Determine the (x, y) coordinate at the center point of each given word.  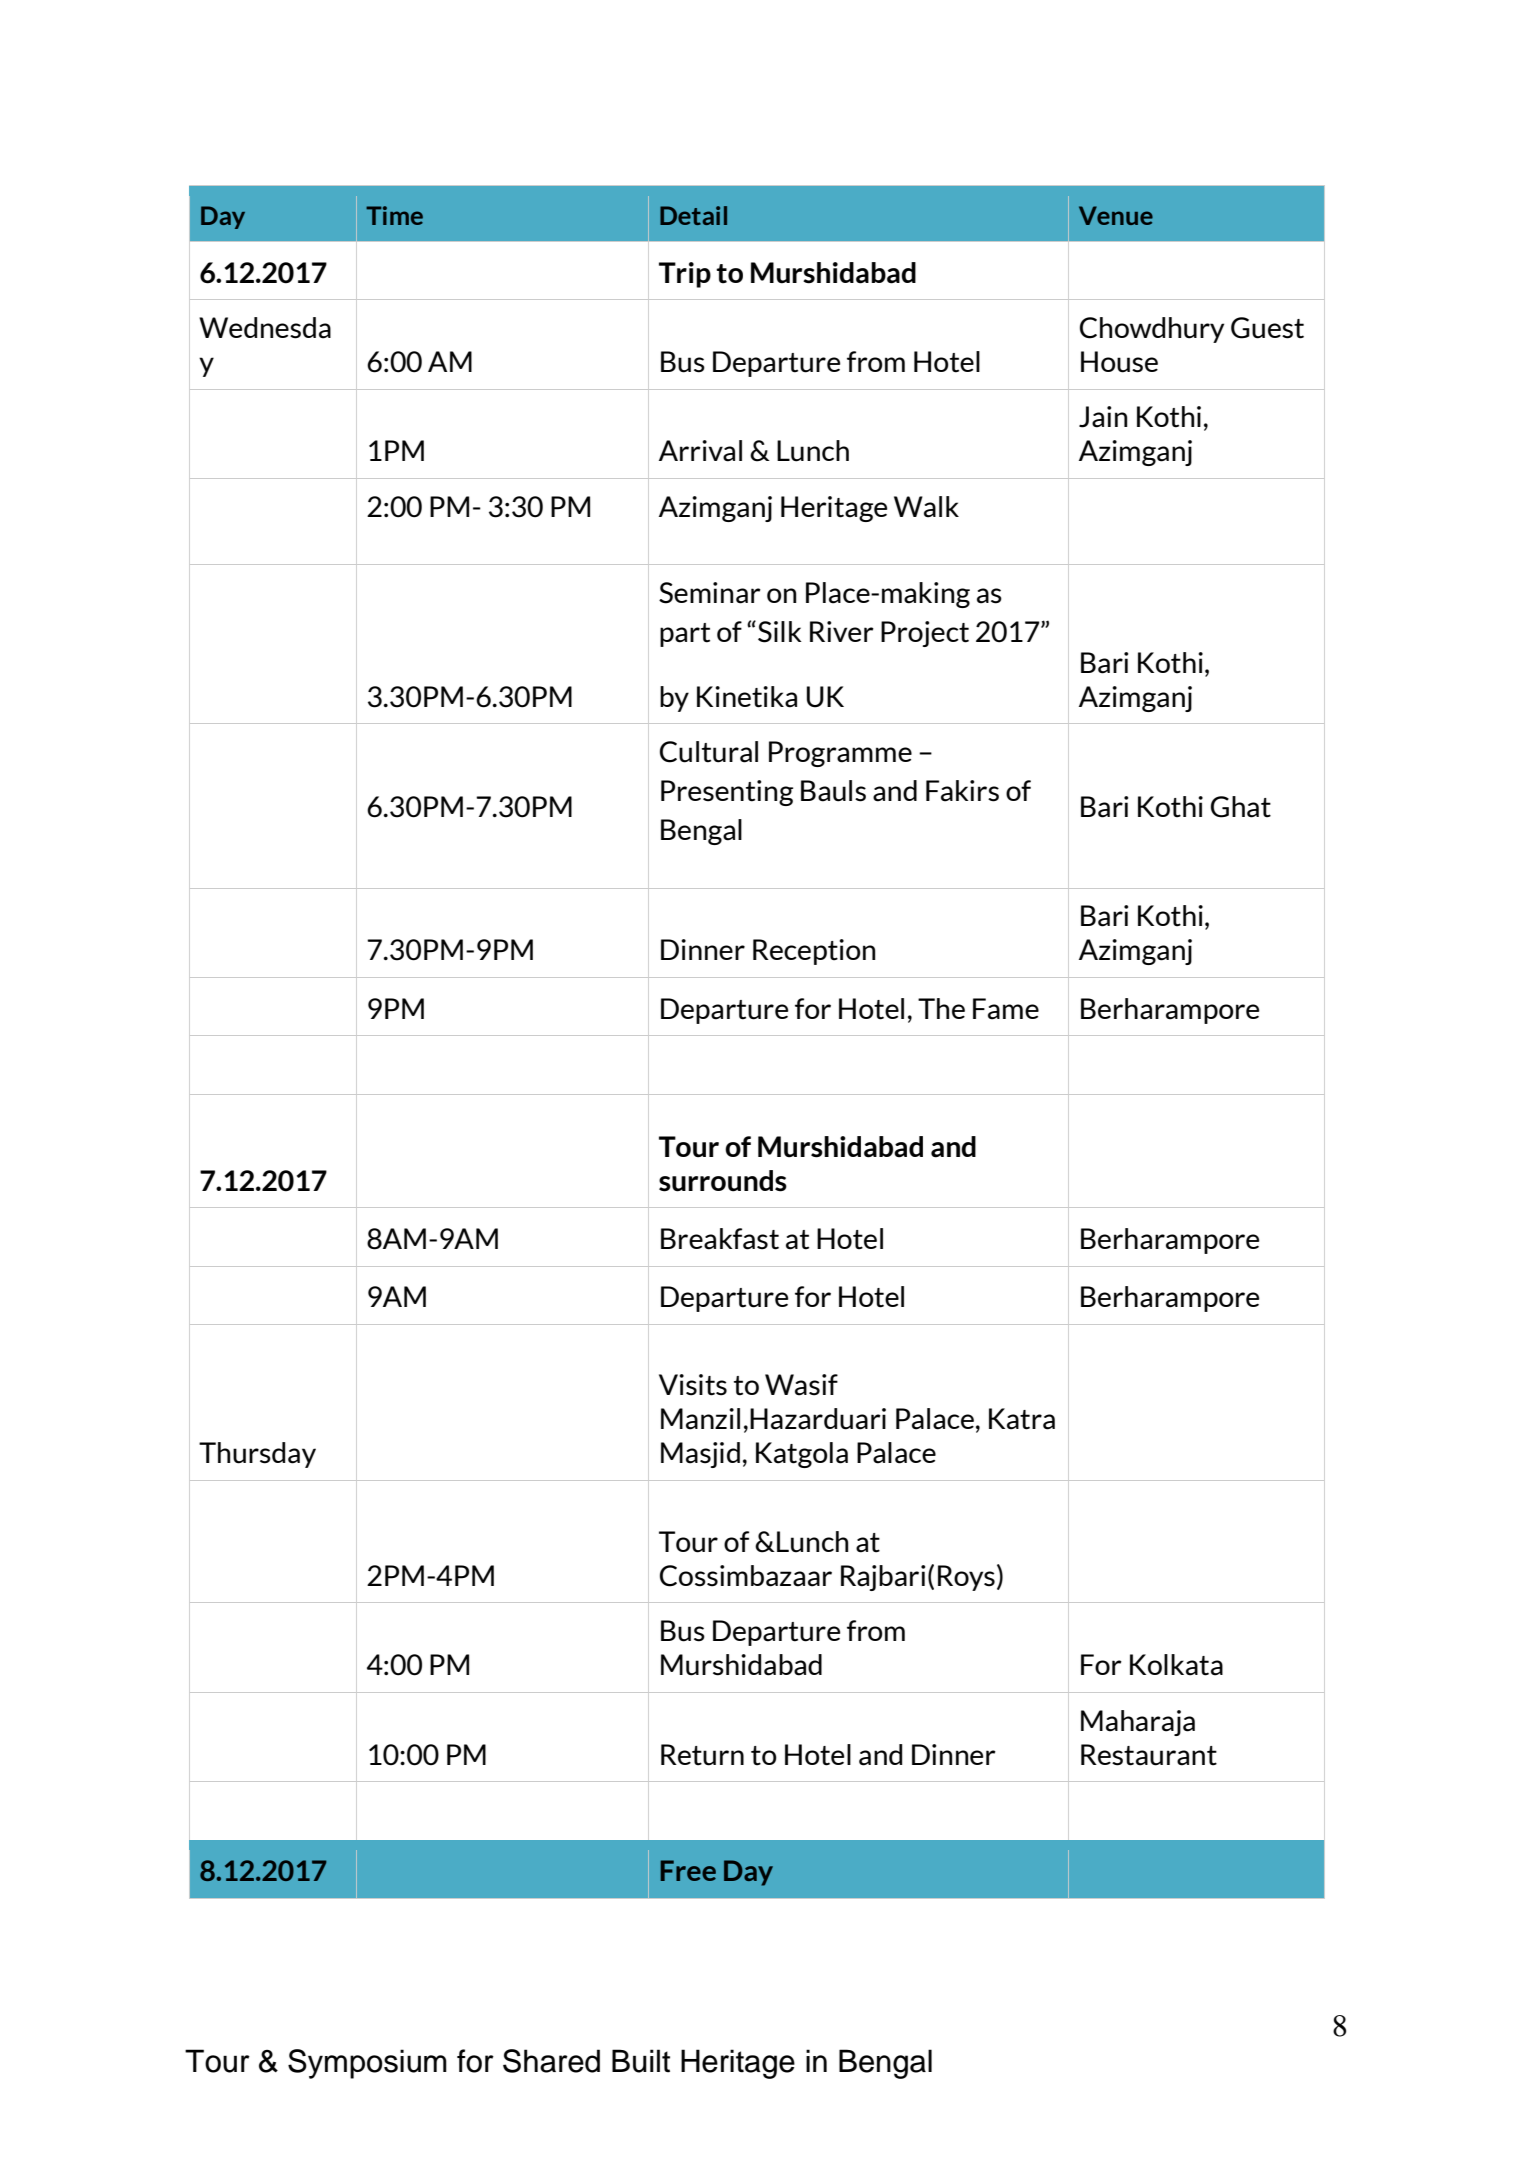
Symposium (367, 2064)
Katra (1022, 1419)
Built (641, 2061)
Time (394, 215)
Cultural (709, 752)
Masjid (700, 1455)
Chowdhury (1152, 330)
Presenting (727, 793)
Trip (685, 275)
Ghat (1241, 807)
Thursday (257, 1455)
